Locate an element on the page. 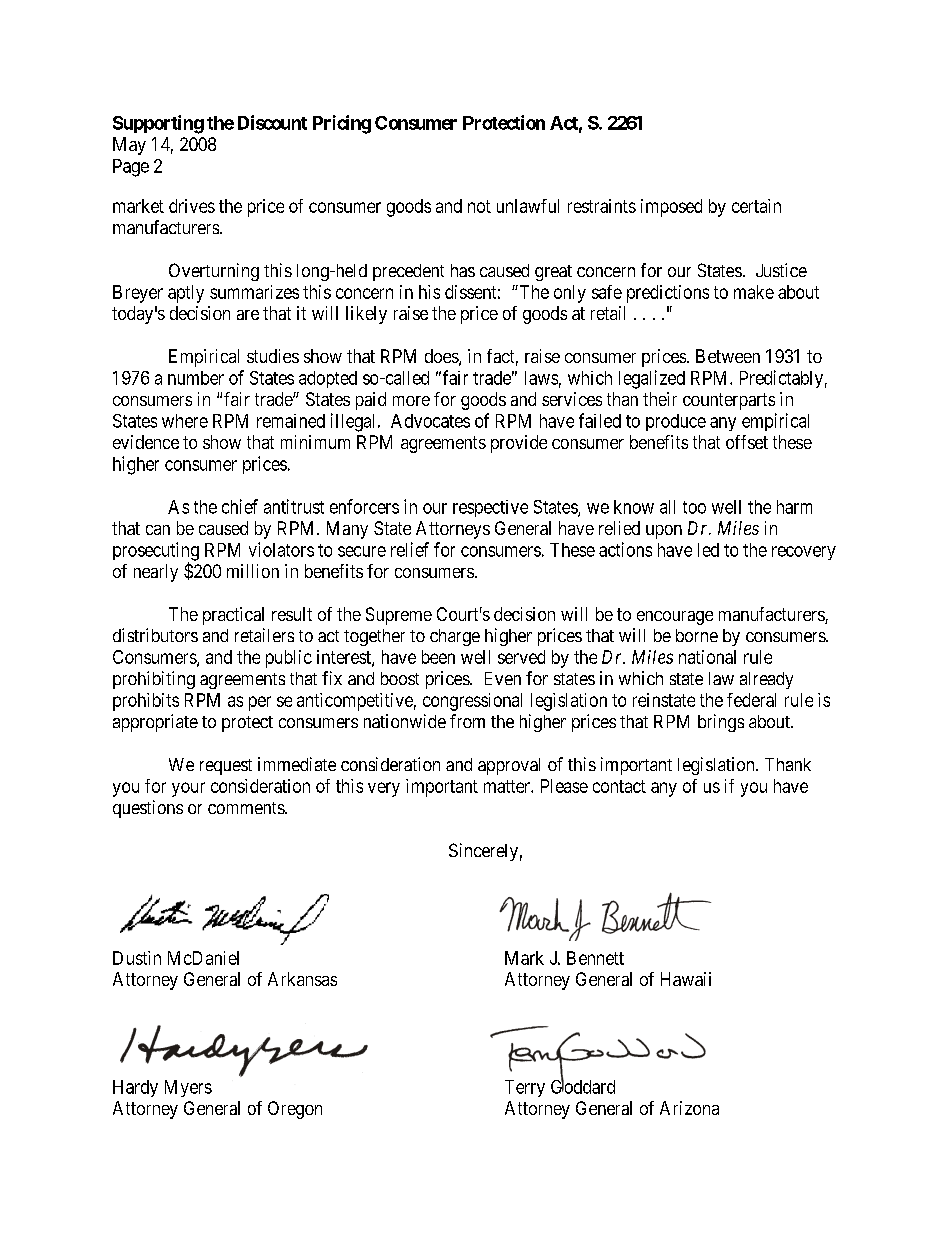  not is located at coordinates (479, 206).
